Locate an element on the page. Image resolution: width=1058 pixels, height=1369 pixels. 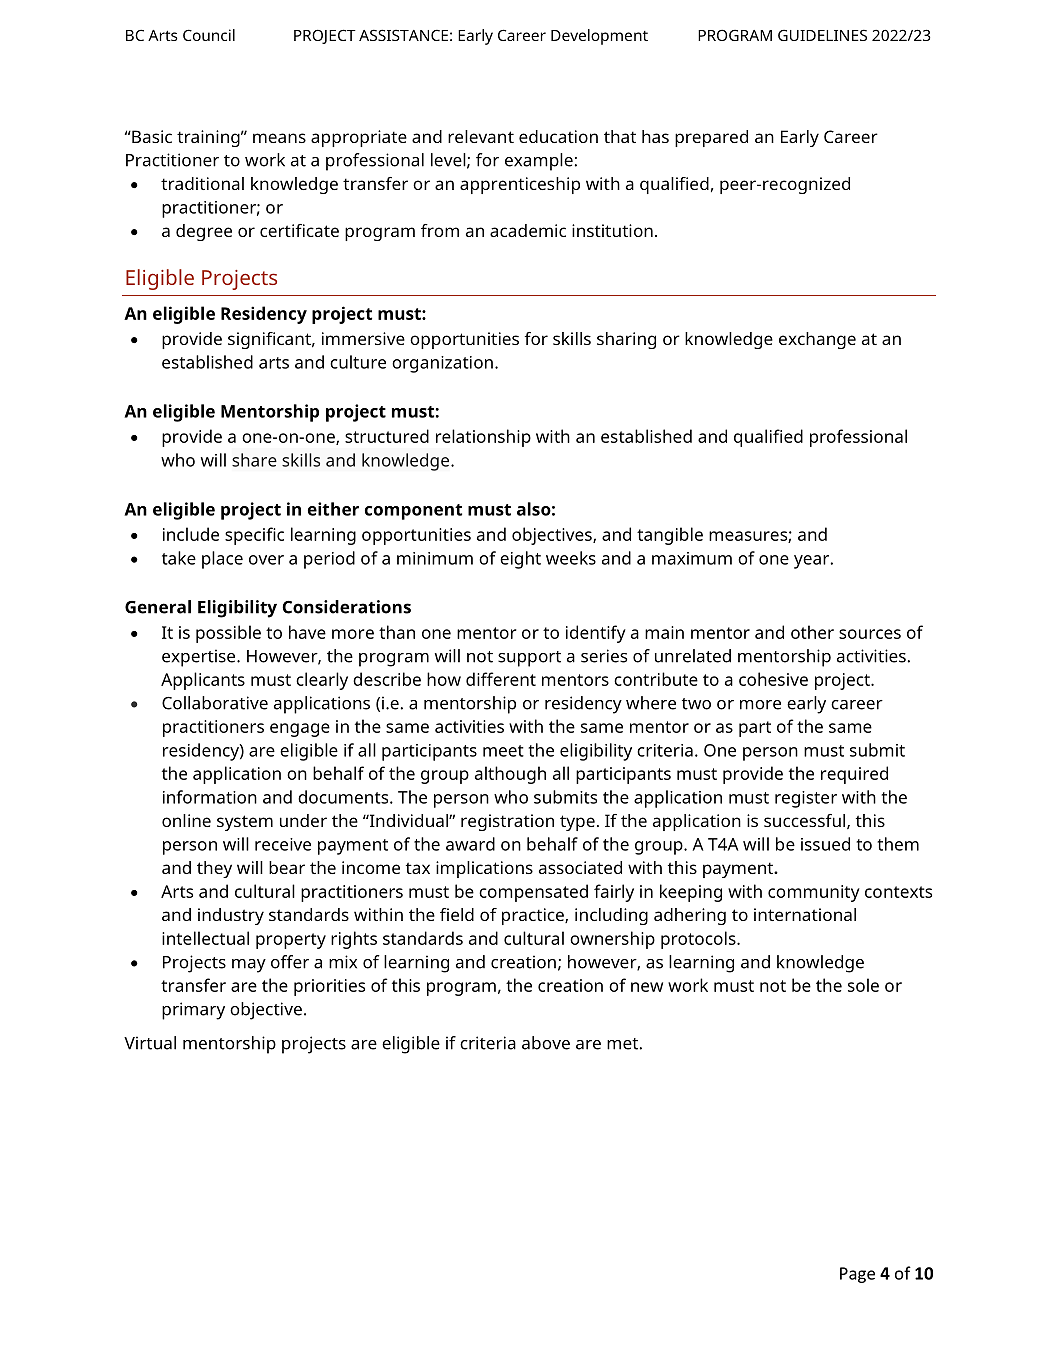
support is located at coordinates (529, 659).
